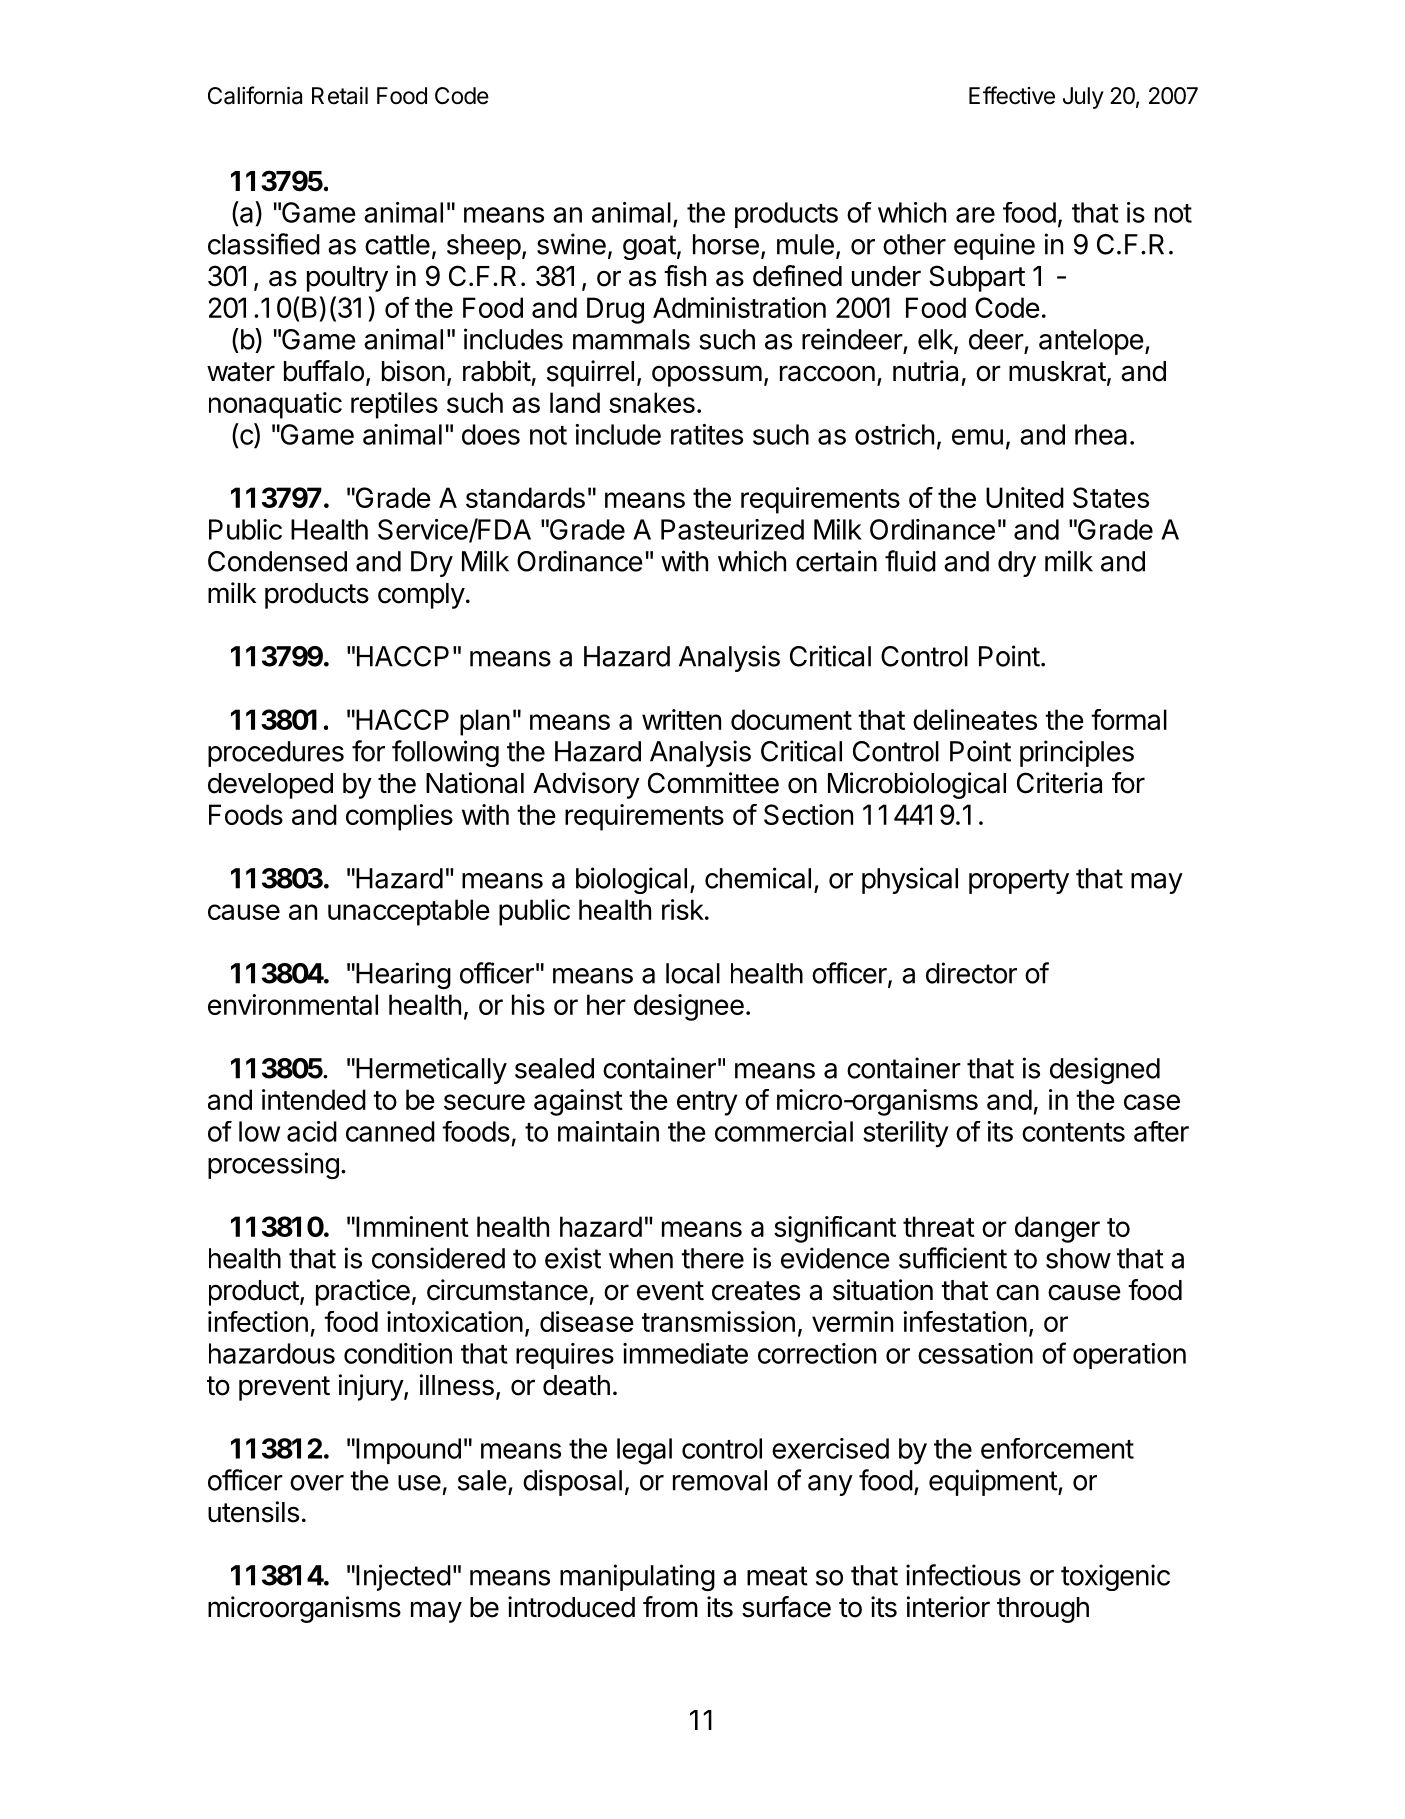 The width and height of the image is (1405, 1819). Describe the element at coordinates (340, 96) in the image. I see `Retail` at that location.
